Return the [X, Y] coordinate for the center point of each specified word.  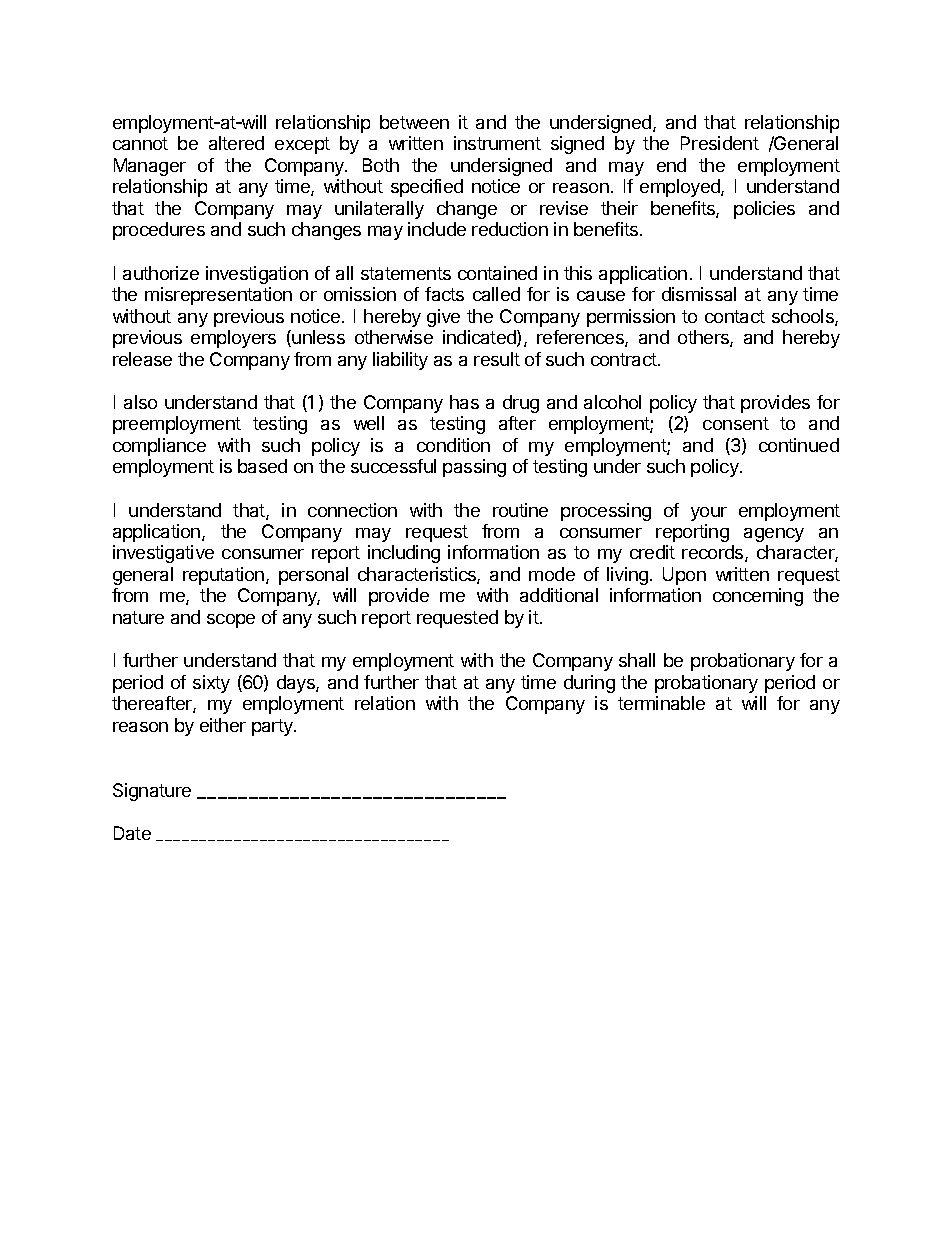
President [720, 143]
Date [132, 833]
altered [236, 143]
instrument [497, 143]
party [273, 727]
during [589, 684]
